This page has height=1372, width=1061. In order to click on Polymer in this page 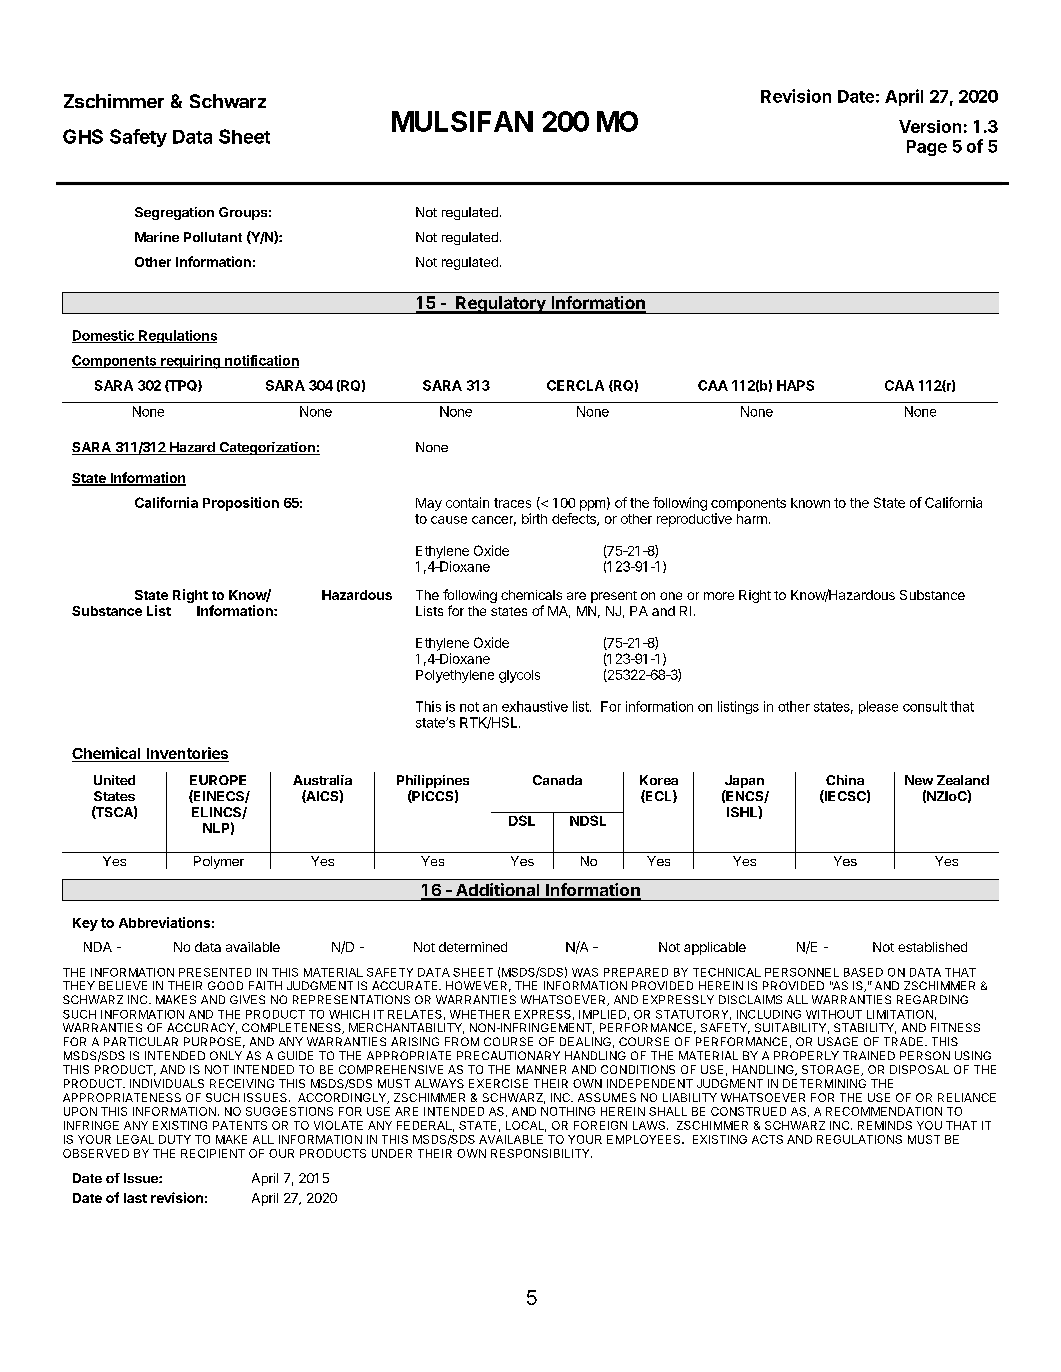, I will do `click(219, 862)`.
